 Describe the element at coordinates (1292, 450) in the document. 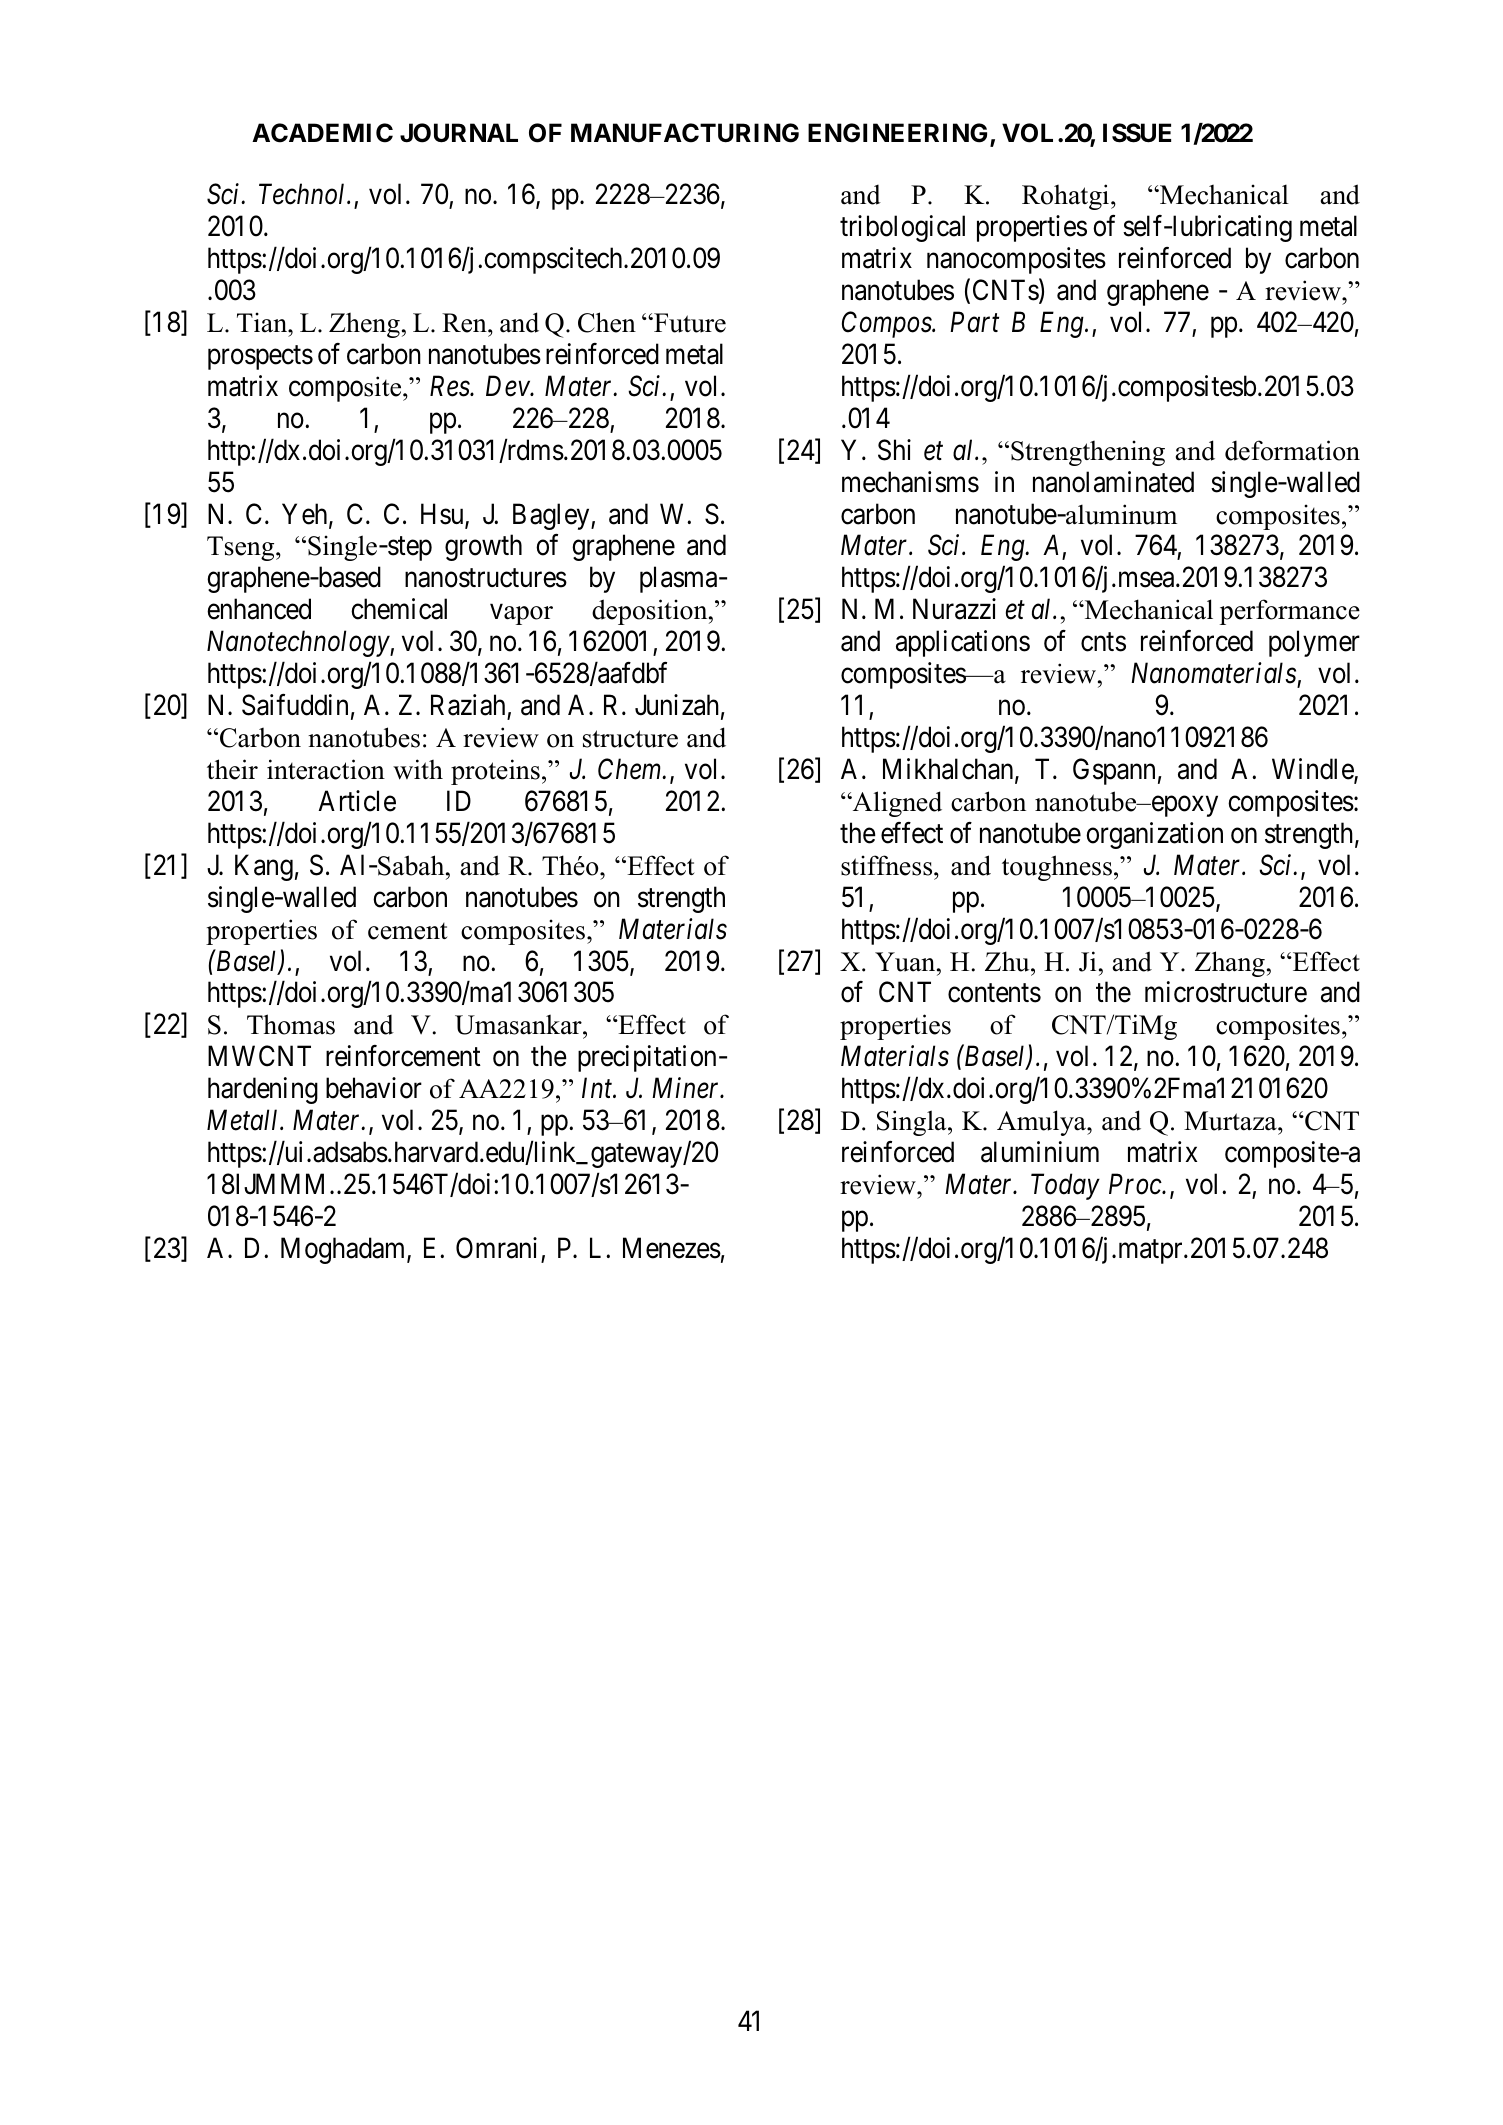

I see `deformation` at that location.
